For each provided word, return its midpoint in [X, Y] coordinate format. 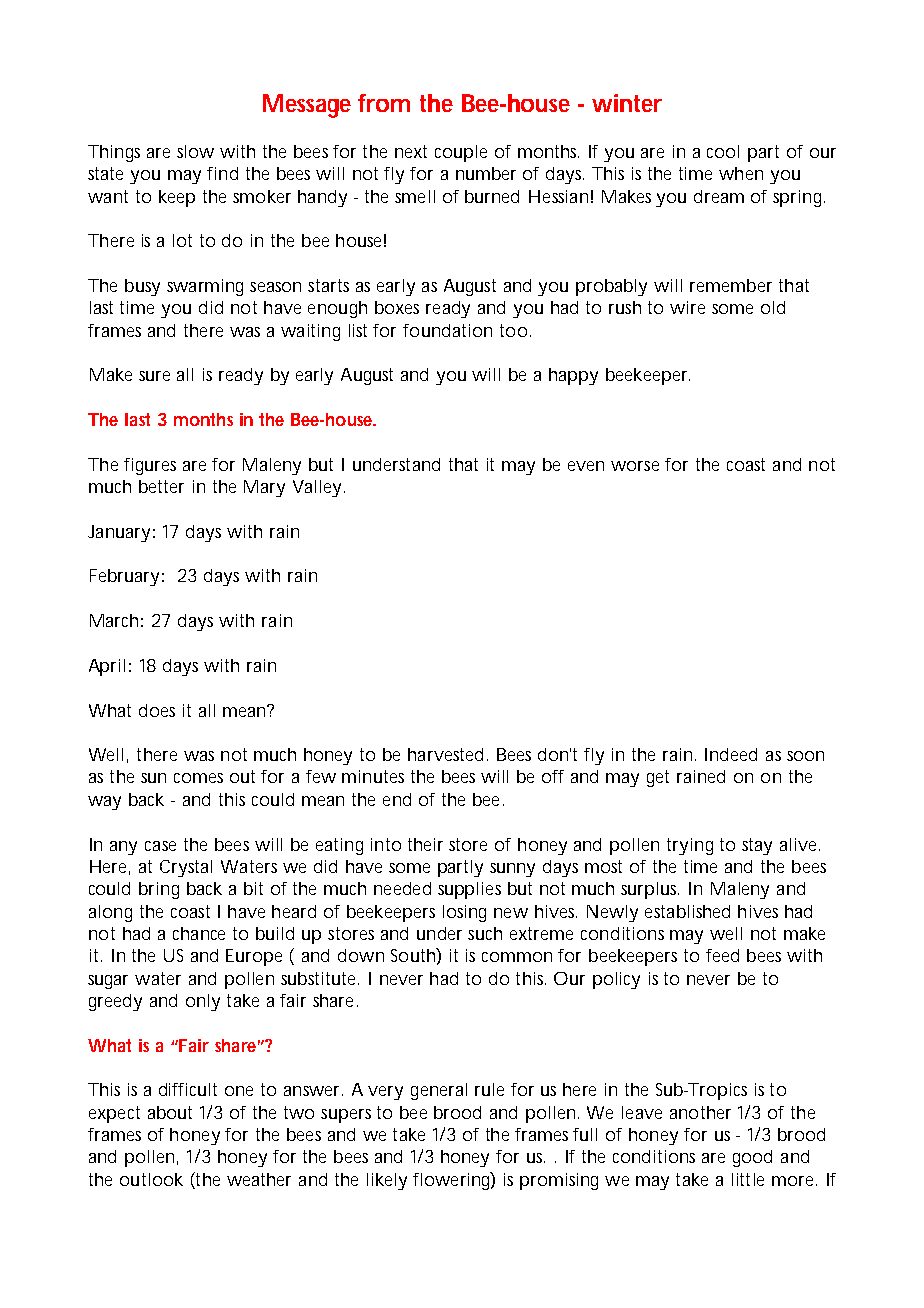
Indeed [731, 754]
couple [461, 153]
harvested [445, 754]
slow [195, 151]
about [170, 1112]
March [114, 620]
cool [723, 151]
